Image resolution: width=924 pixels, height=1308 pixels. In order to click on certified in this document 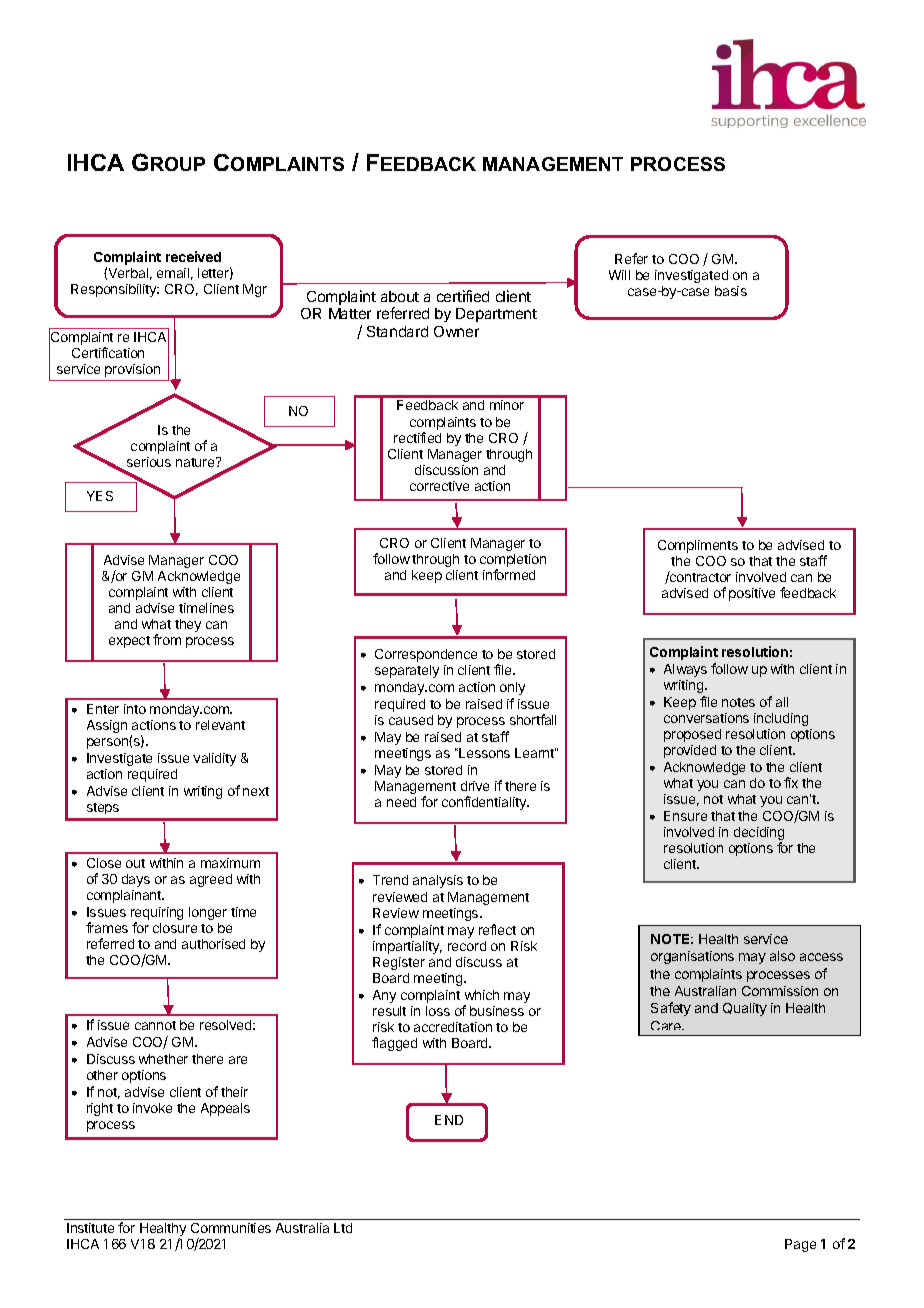, I will do `click(463, 296)`.
